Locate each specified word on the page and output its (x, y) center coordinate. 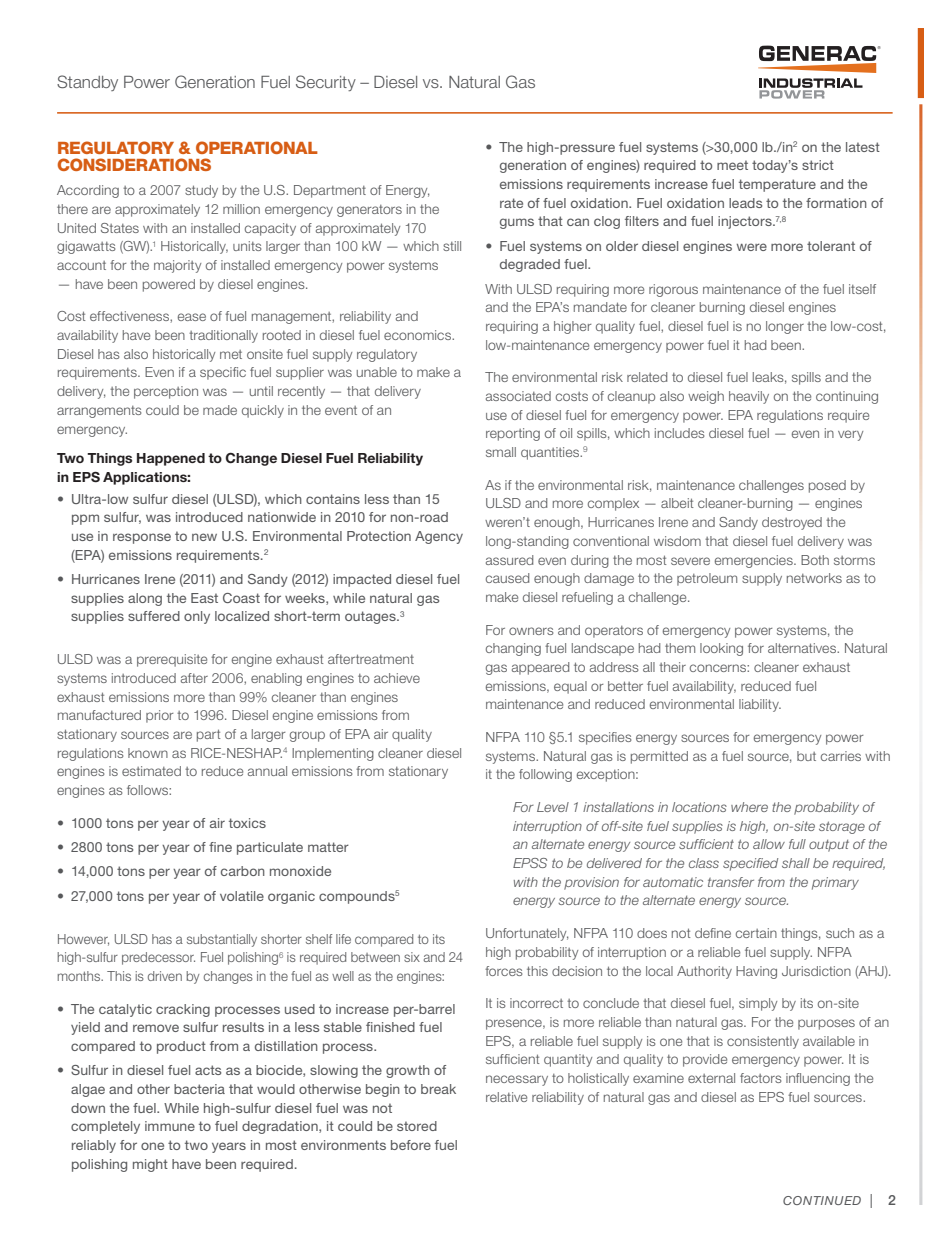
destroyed (792, 523)
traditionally (223, 336)
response (142, 538)
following (545, 775)
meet (732, 165)
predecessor (158, 958)
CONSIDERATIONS (134, 164)
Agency (439, 537)
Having (756, 972)
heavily (749, 397)
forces (504, 971)
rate (511, 203)
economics (419, 335)
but (806, 756)
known (148, 753)
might (150, 1165)
